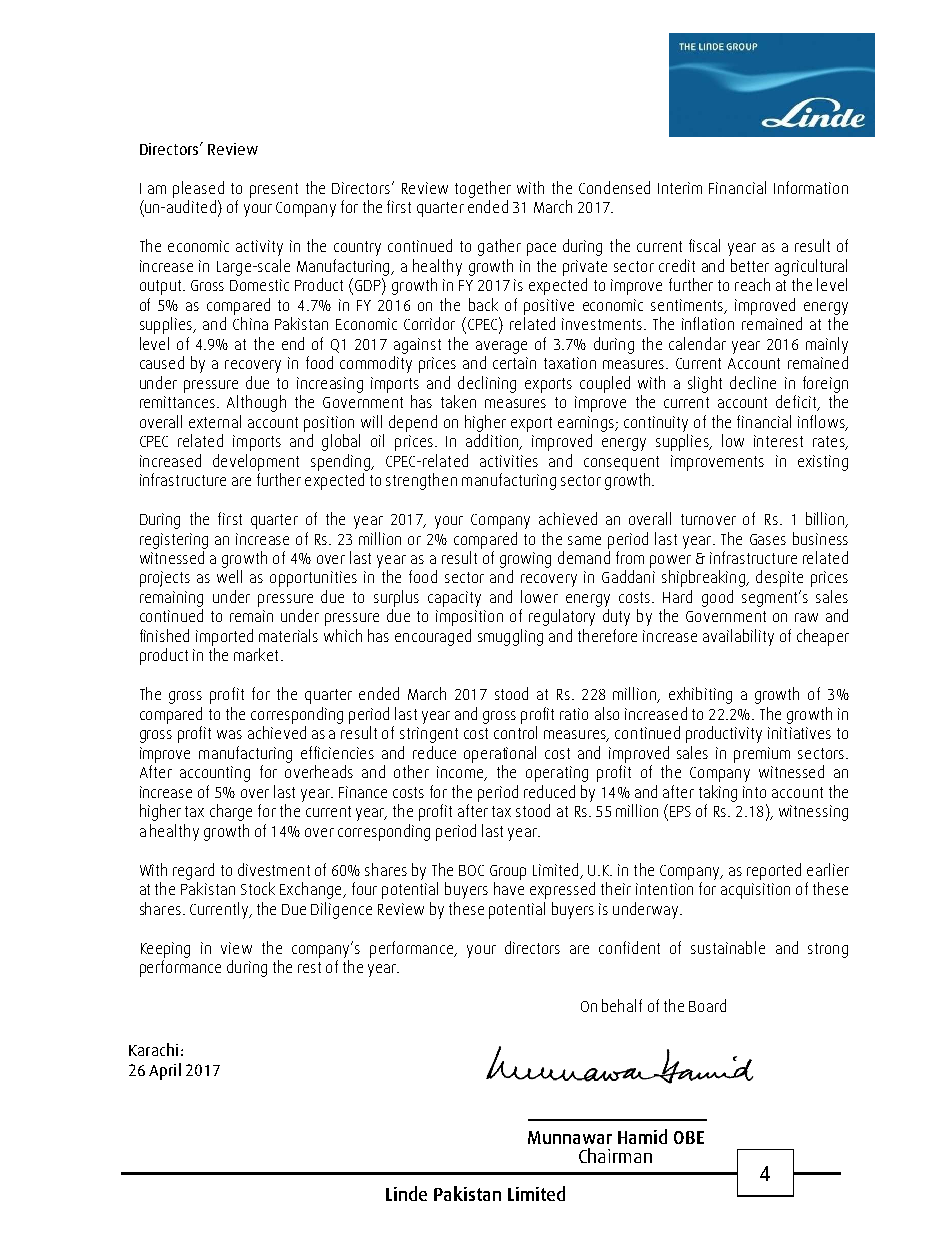 The height and width of the image is (1233, 952). Describe the element at coordinates (461, 773) in the image. I see `income` at that location.
